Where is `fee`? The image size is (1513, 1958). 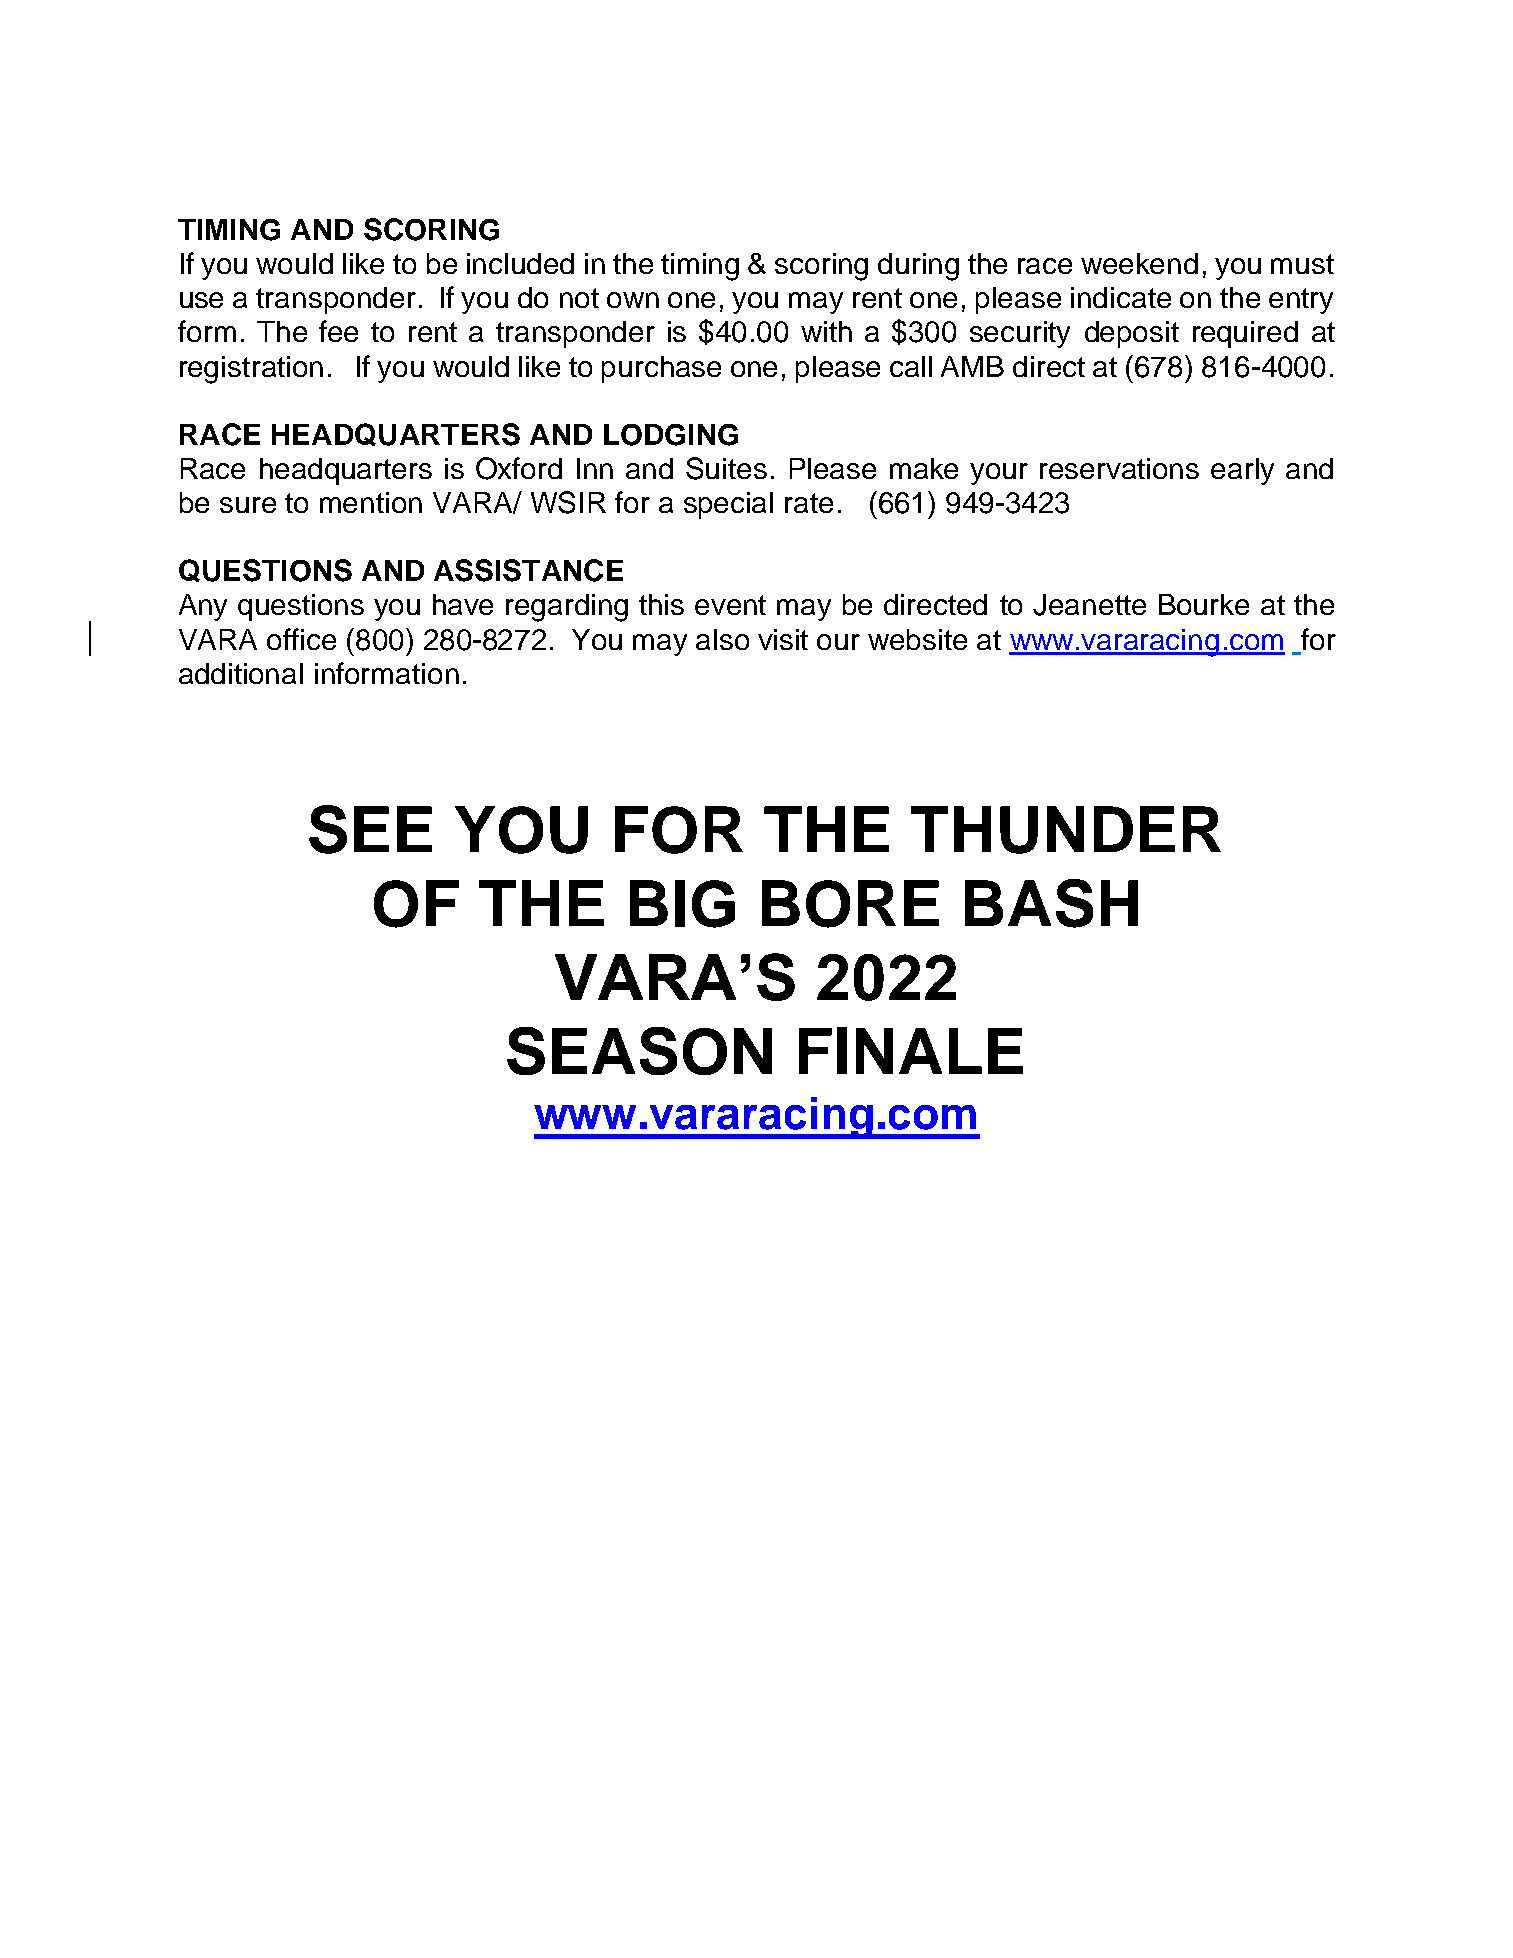 fee is located at coordinates (338, 331).
